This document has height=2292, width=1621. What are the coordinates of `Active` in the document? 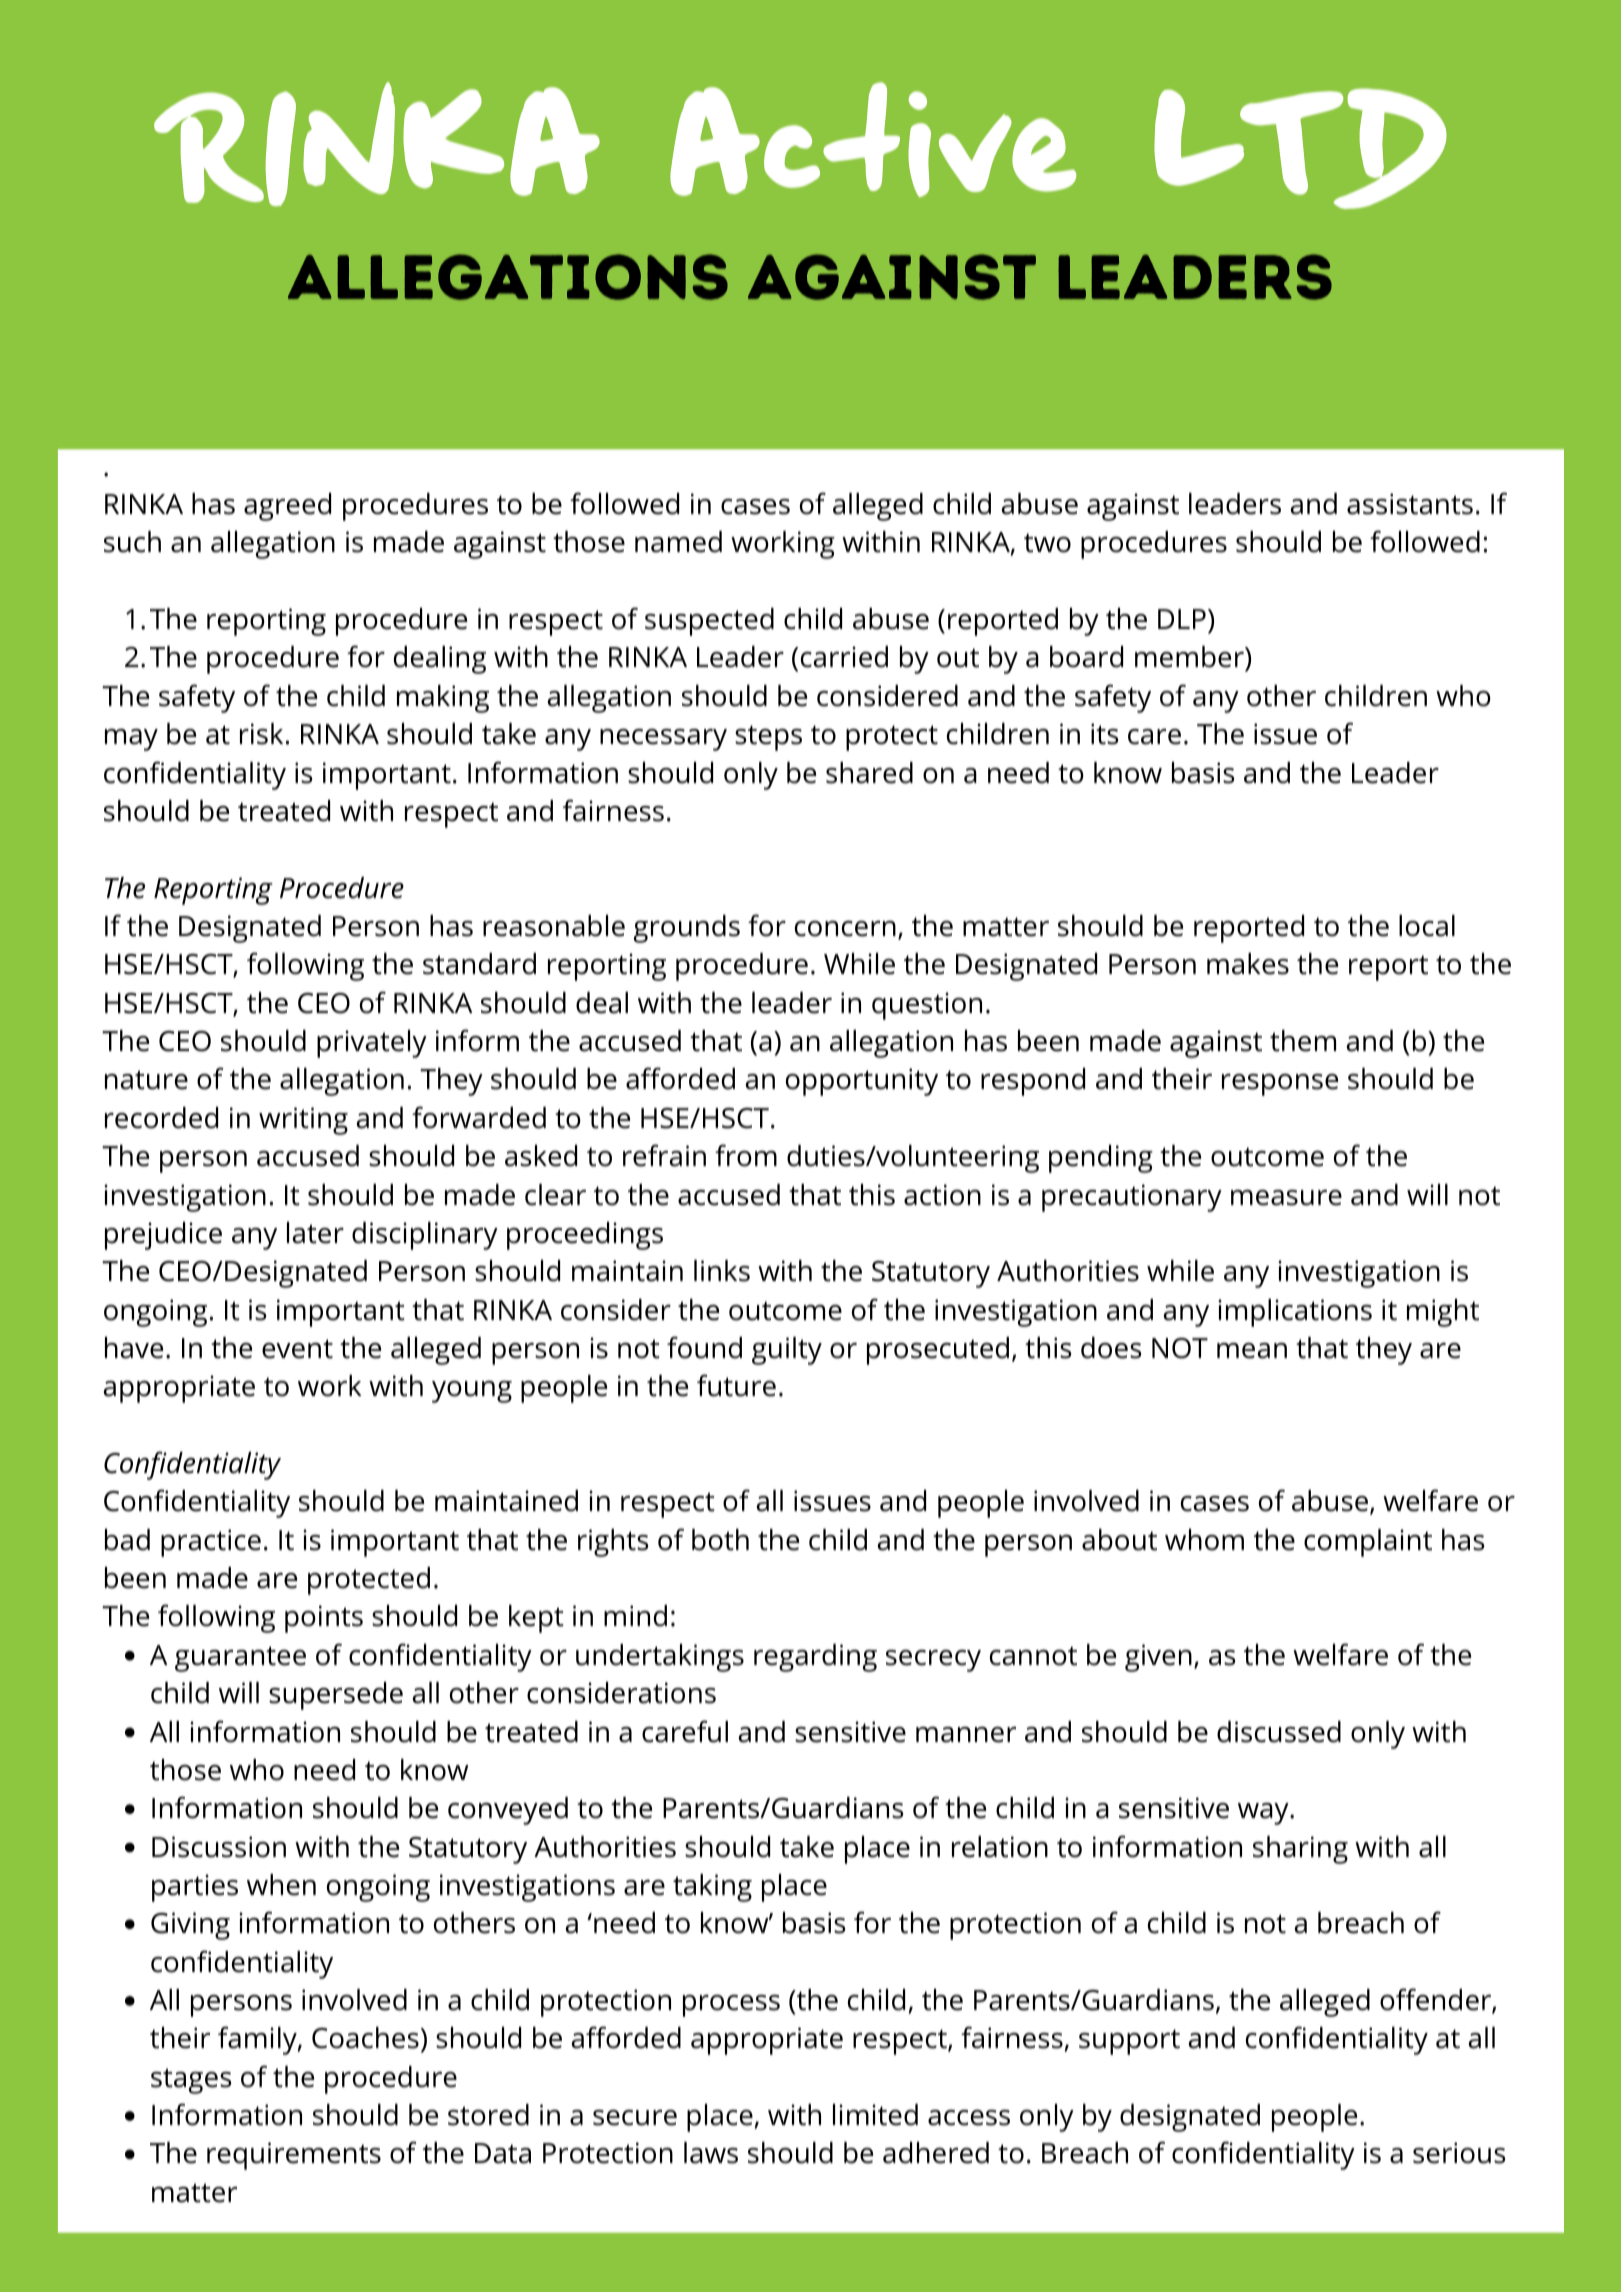 It's located at (873, 139).
